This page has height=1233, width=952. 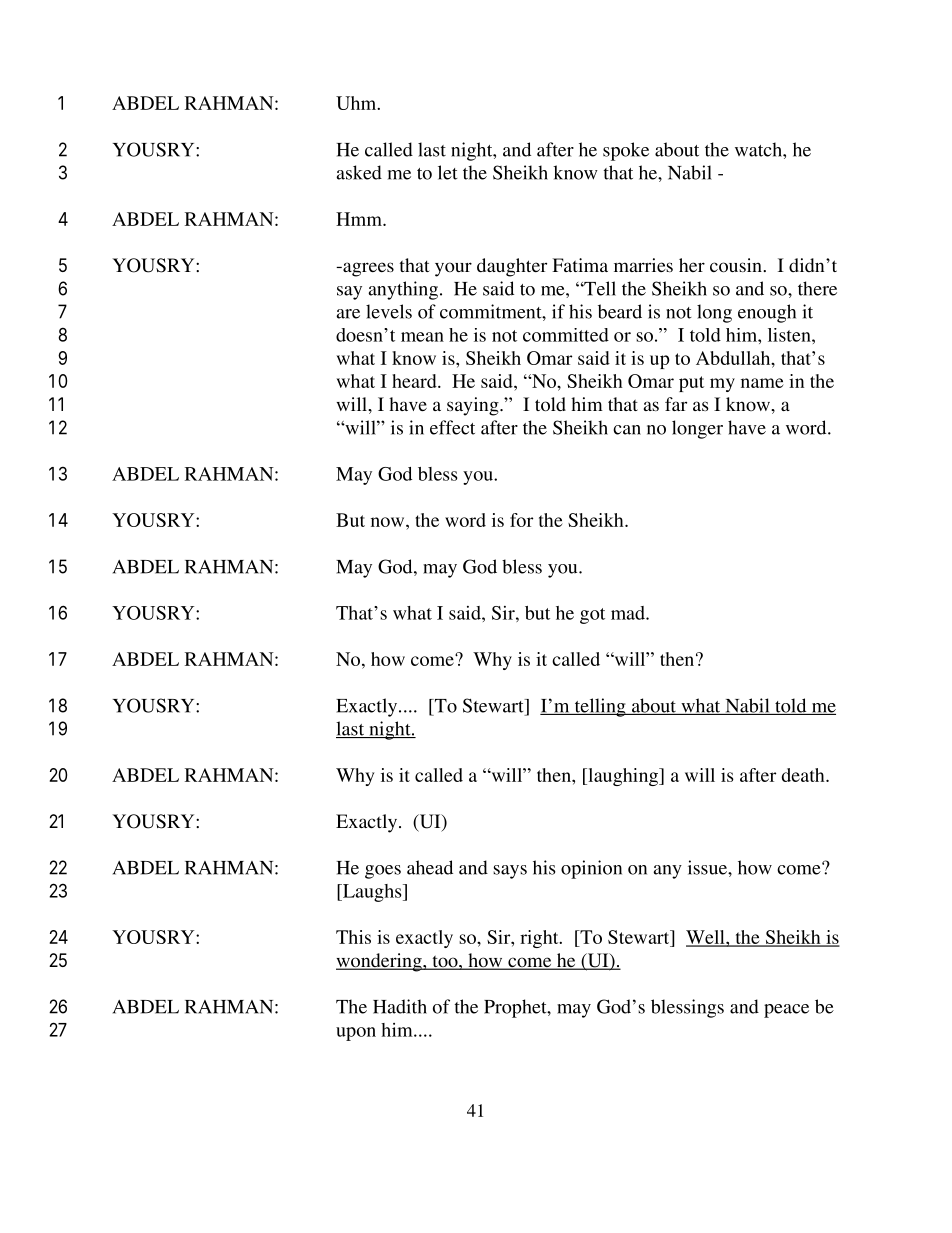 I want to click on cousin, so click(x=737, y=265).
